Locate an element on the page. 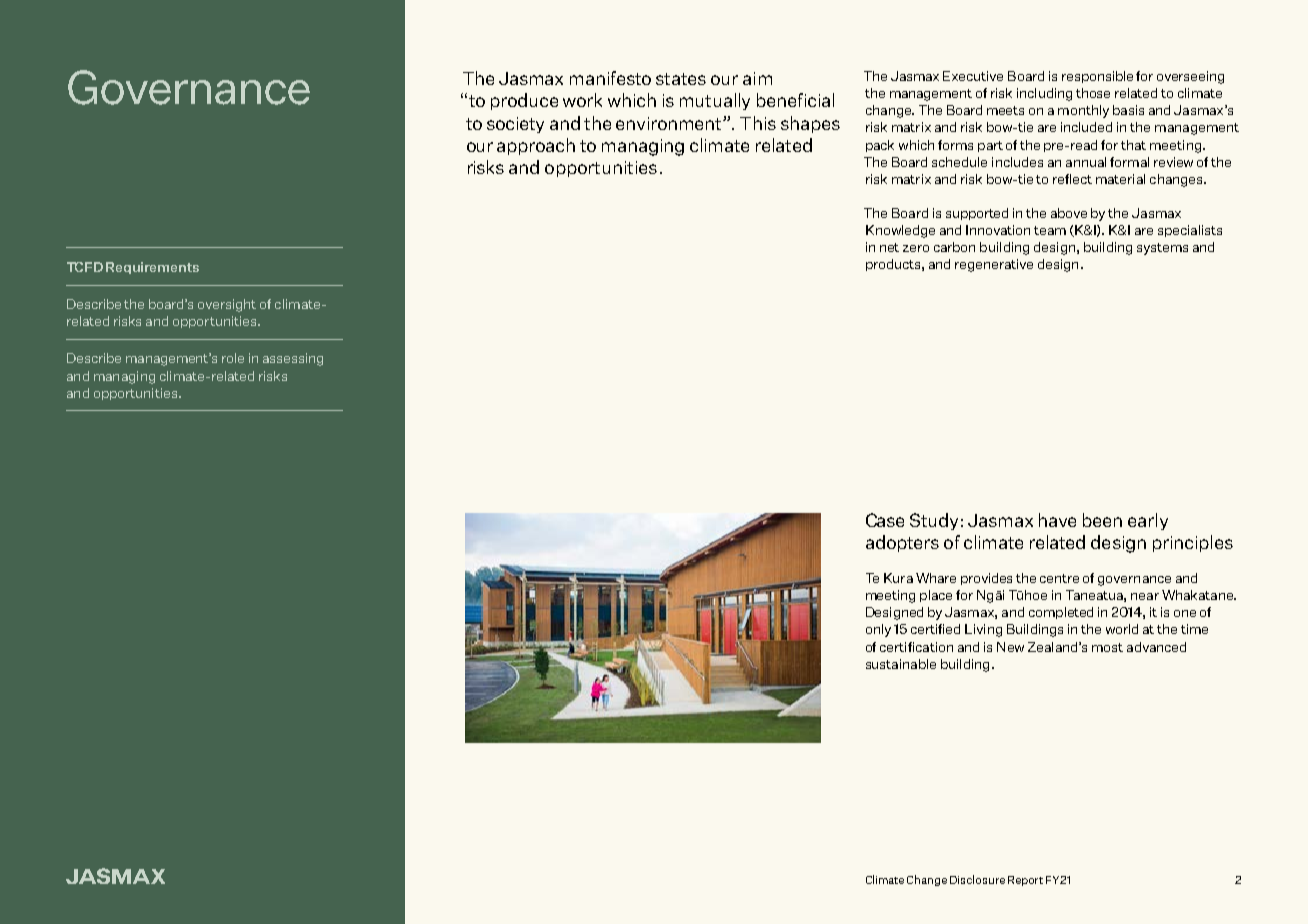  Disclosure is located at coordinates (977, 879).
